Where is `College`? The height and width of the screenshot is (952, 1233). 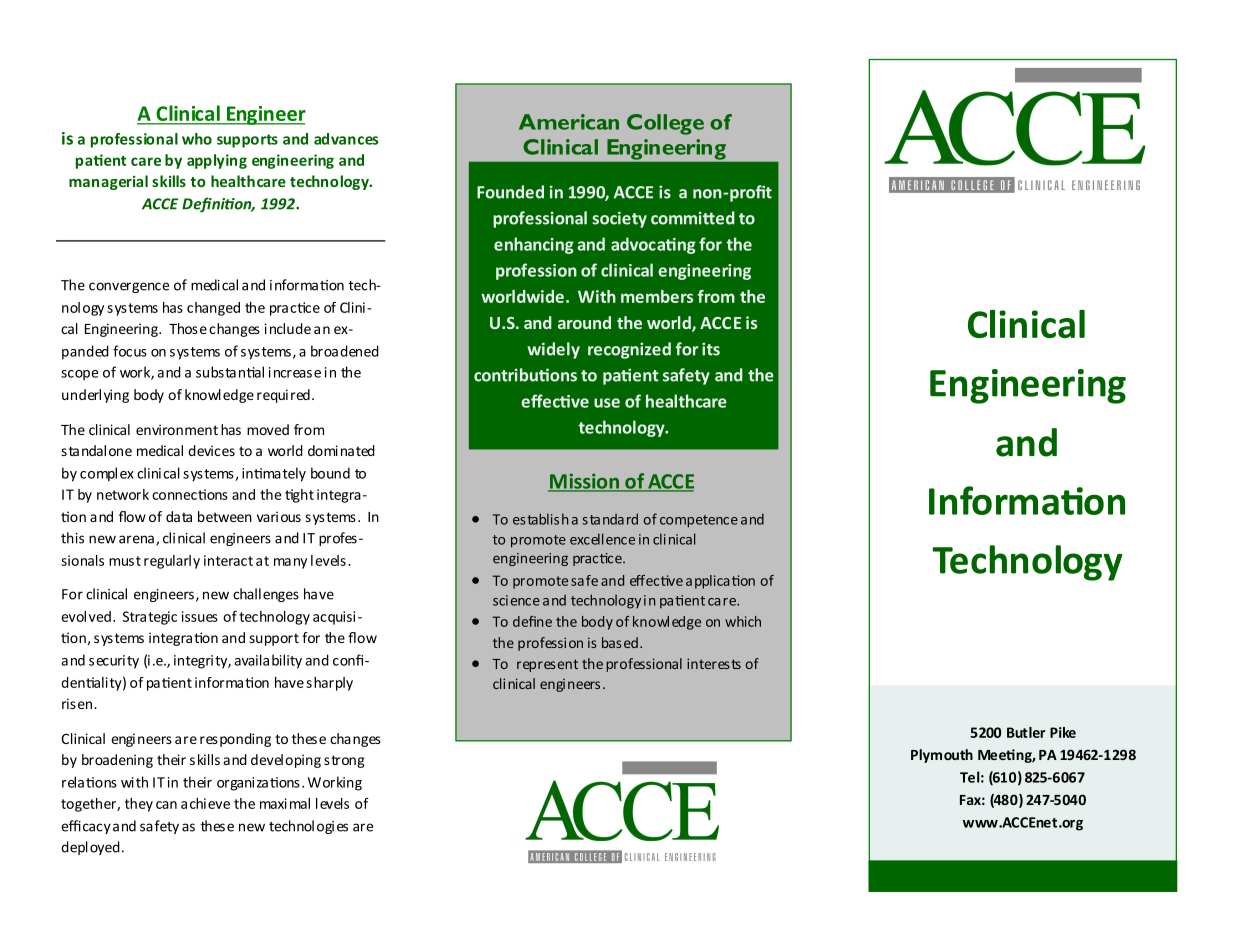 College is located at coordinates (665, 124).
